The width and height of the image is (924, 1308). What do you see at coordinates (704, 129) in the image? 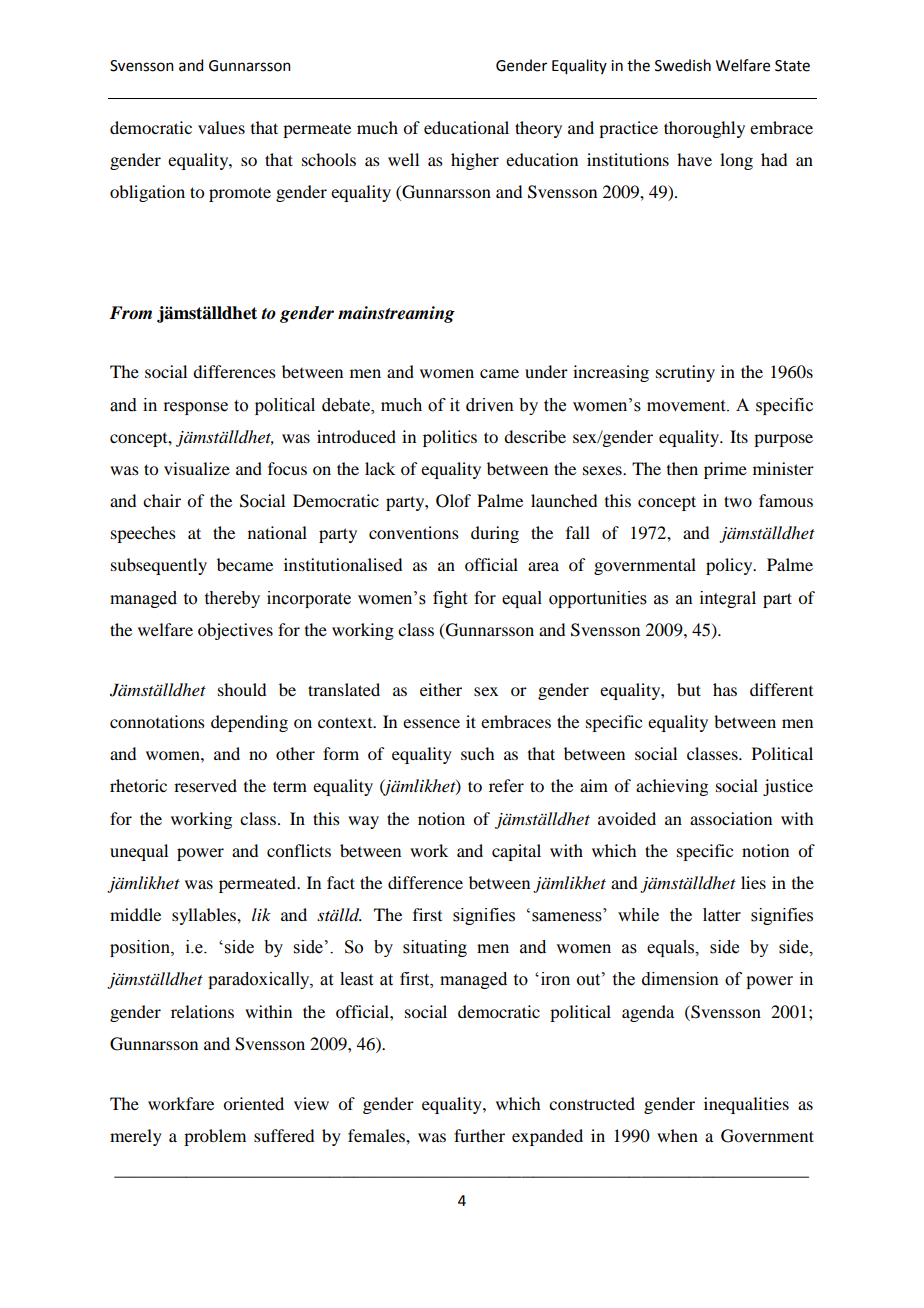
I see `thoroughly` at bounding box center [704, 129].
